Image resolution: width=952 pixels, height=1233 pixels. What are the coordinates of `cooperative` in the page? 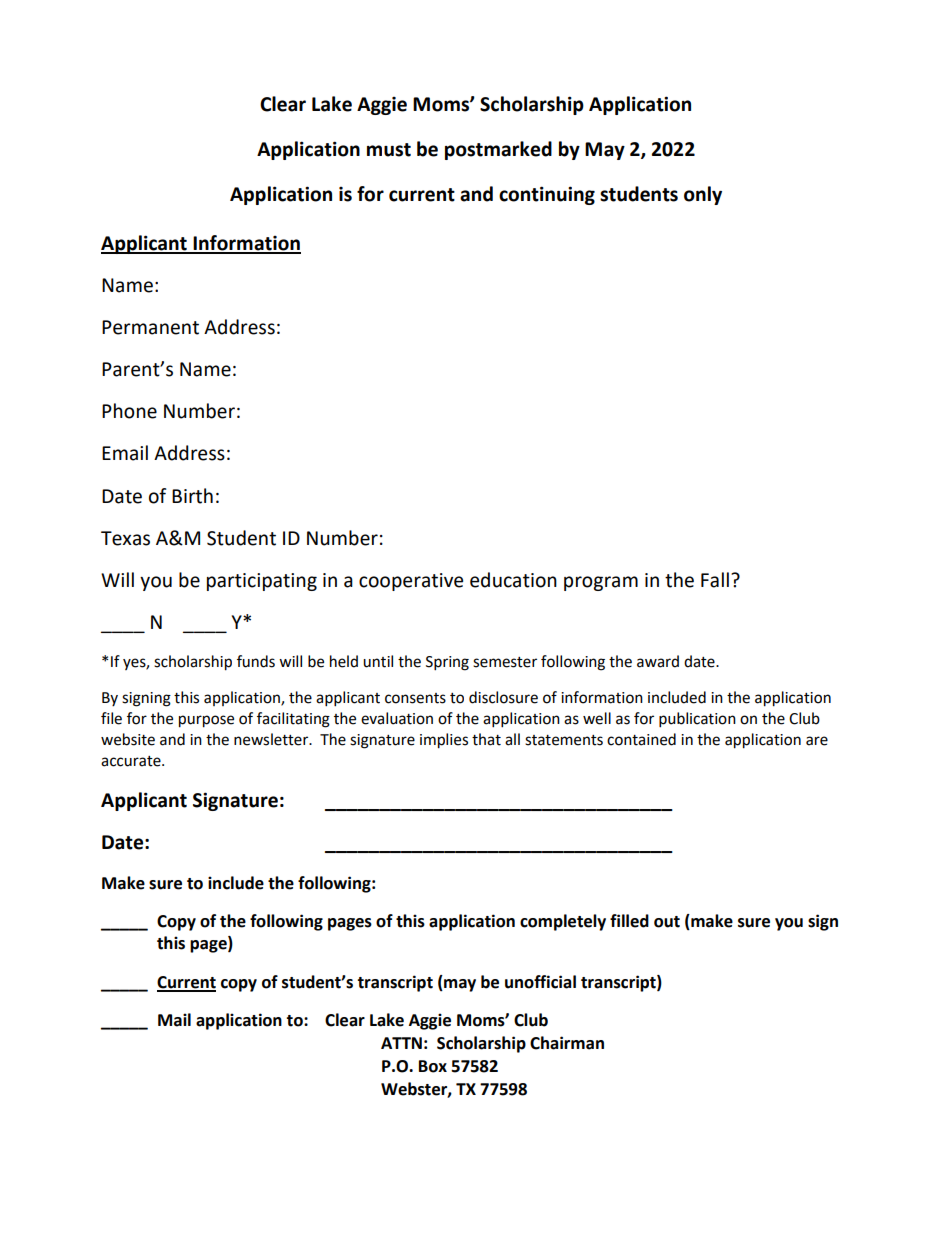 It's located at (411, 582).
